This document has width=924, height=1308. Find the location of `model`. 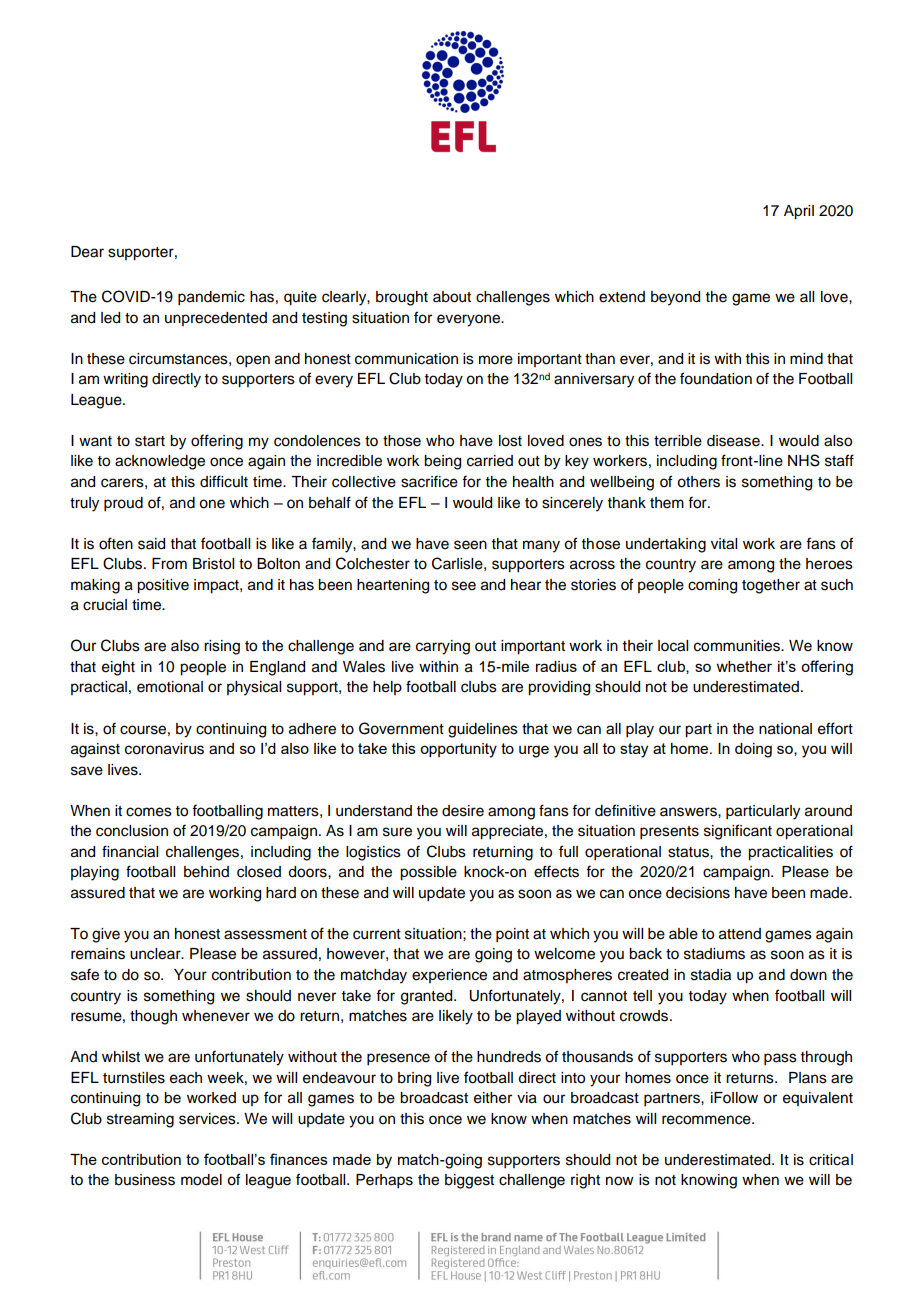

model is located at coordinates (201, 1180).
